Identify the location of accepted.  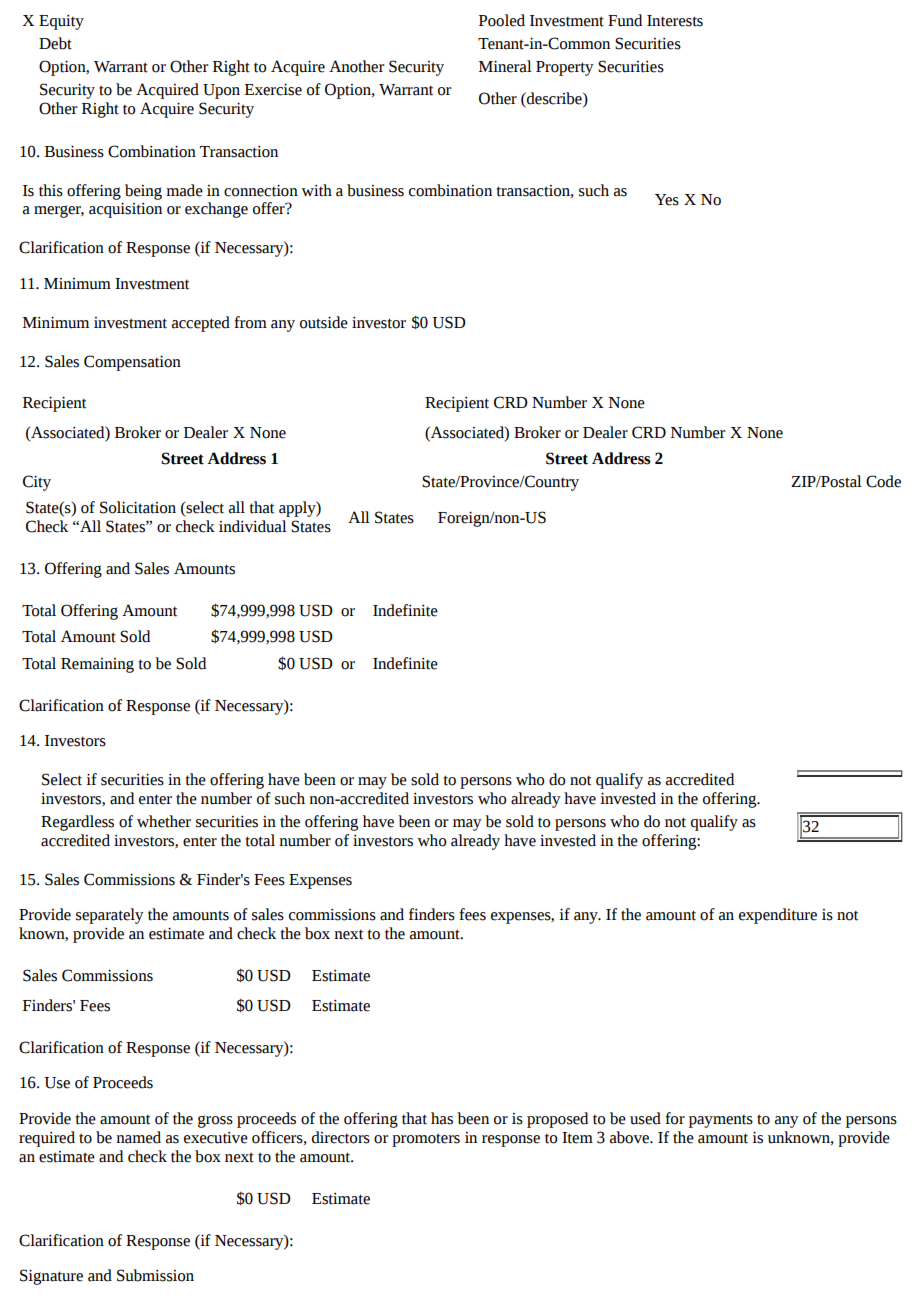
(201, 324).
